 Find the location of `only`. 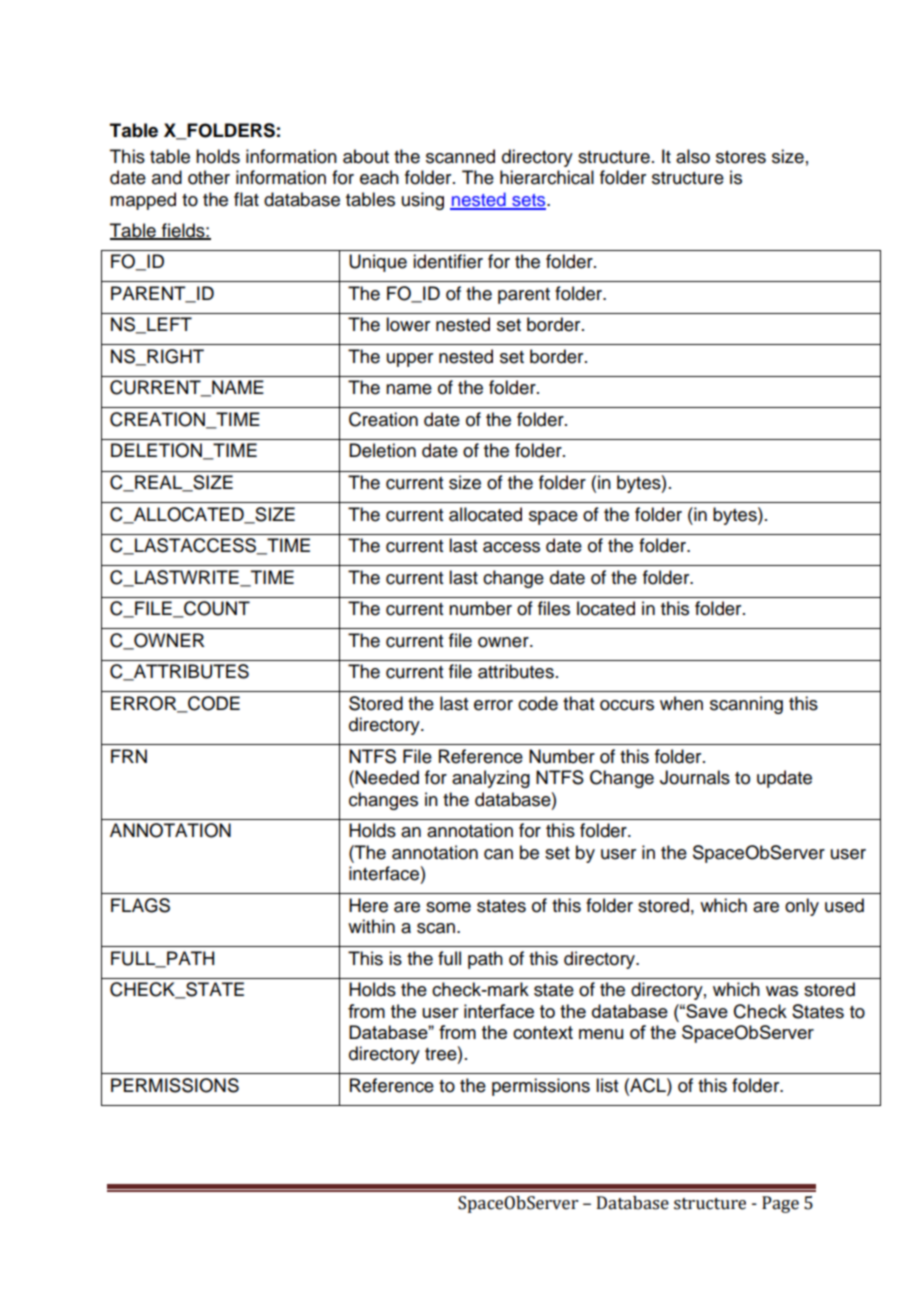

only is located at coordinates (802, 907).
